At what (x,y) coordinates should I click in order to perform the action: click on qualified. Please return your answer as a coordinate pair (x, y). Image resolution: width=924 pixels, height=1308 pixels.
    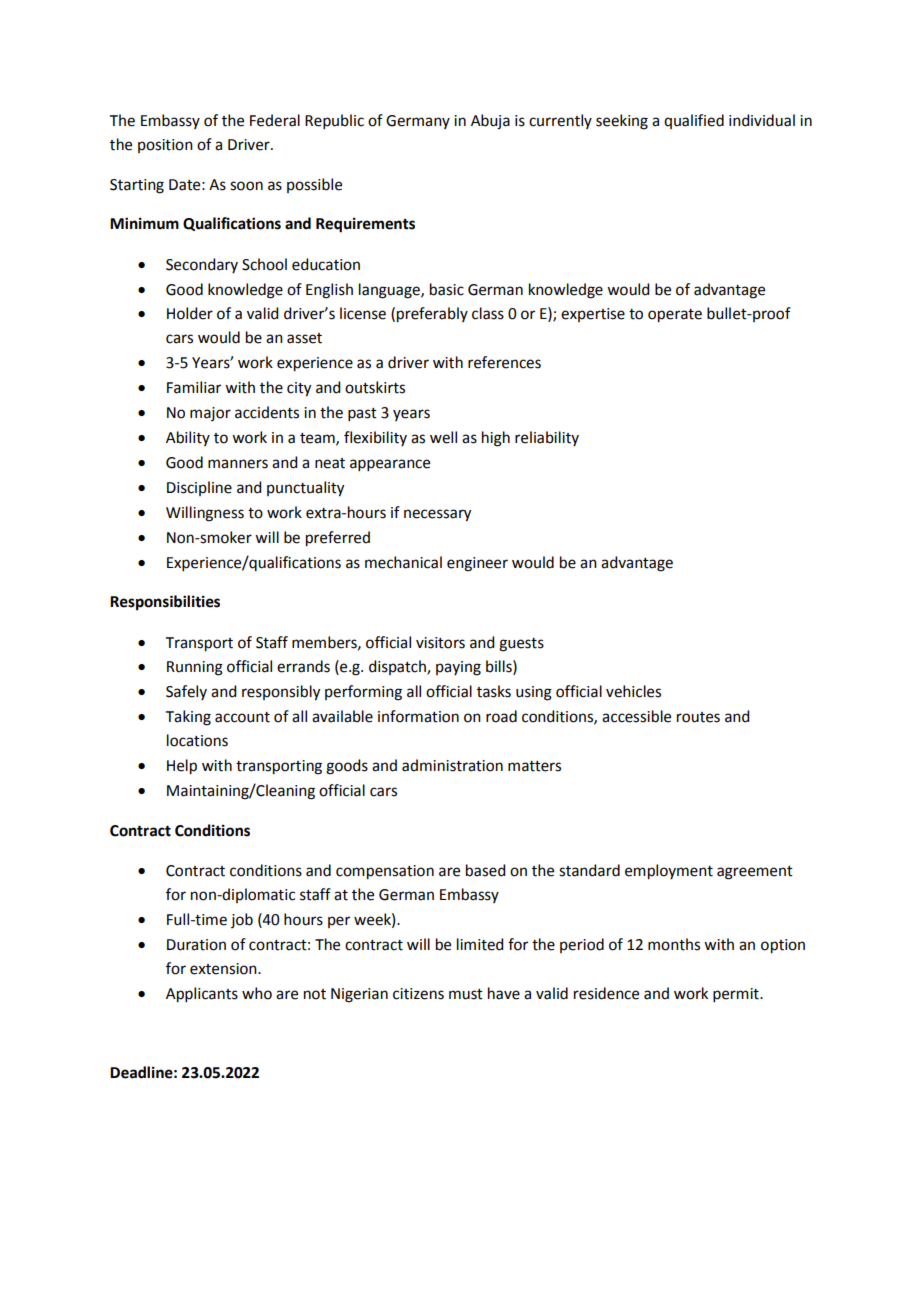
    Looking at the image, I should click on (694, 121).
